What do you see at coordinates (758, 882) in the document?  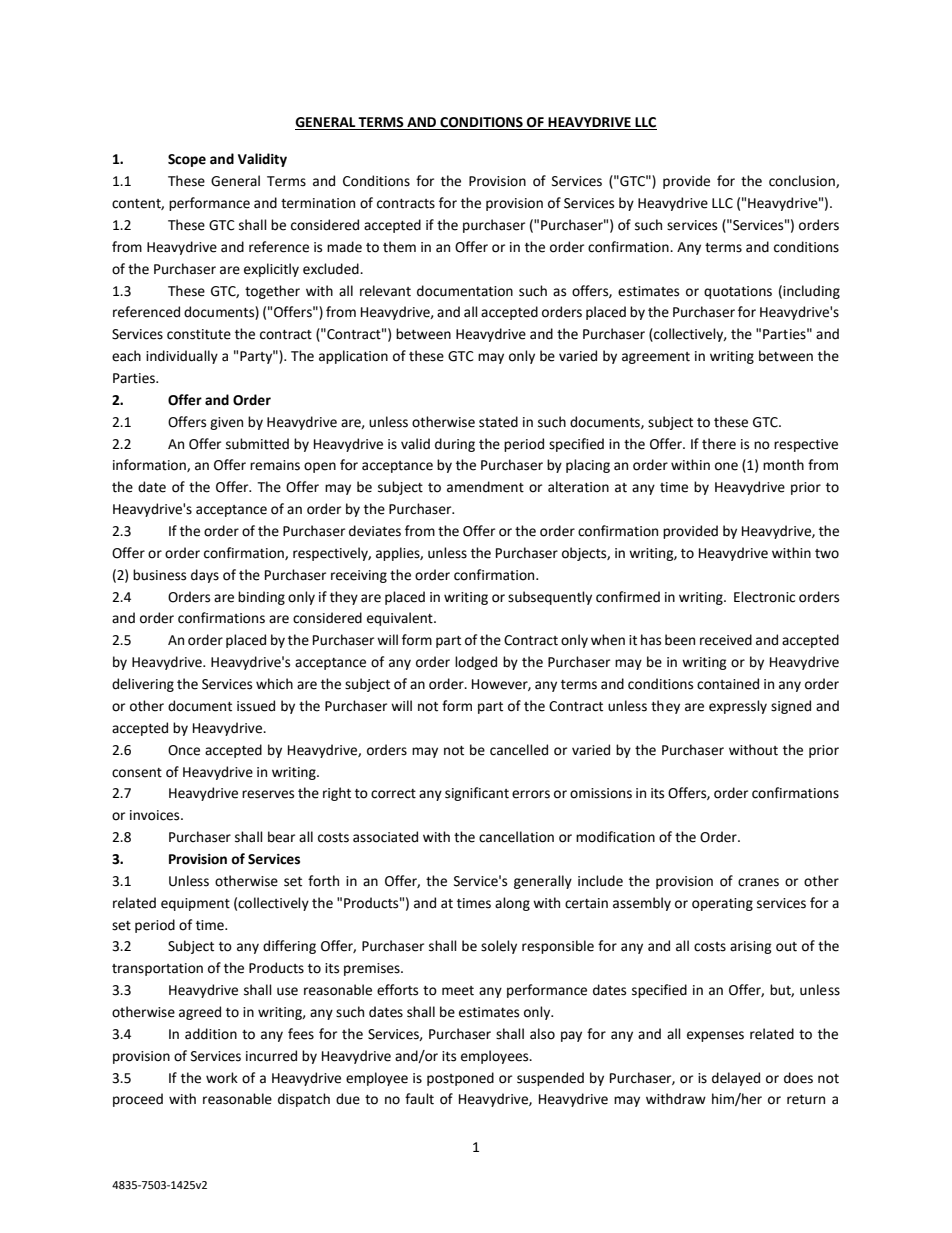 I see `cranes` at bounding box center [758, 882].
